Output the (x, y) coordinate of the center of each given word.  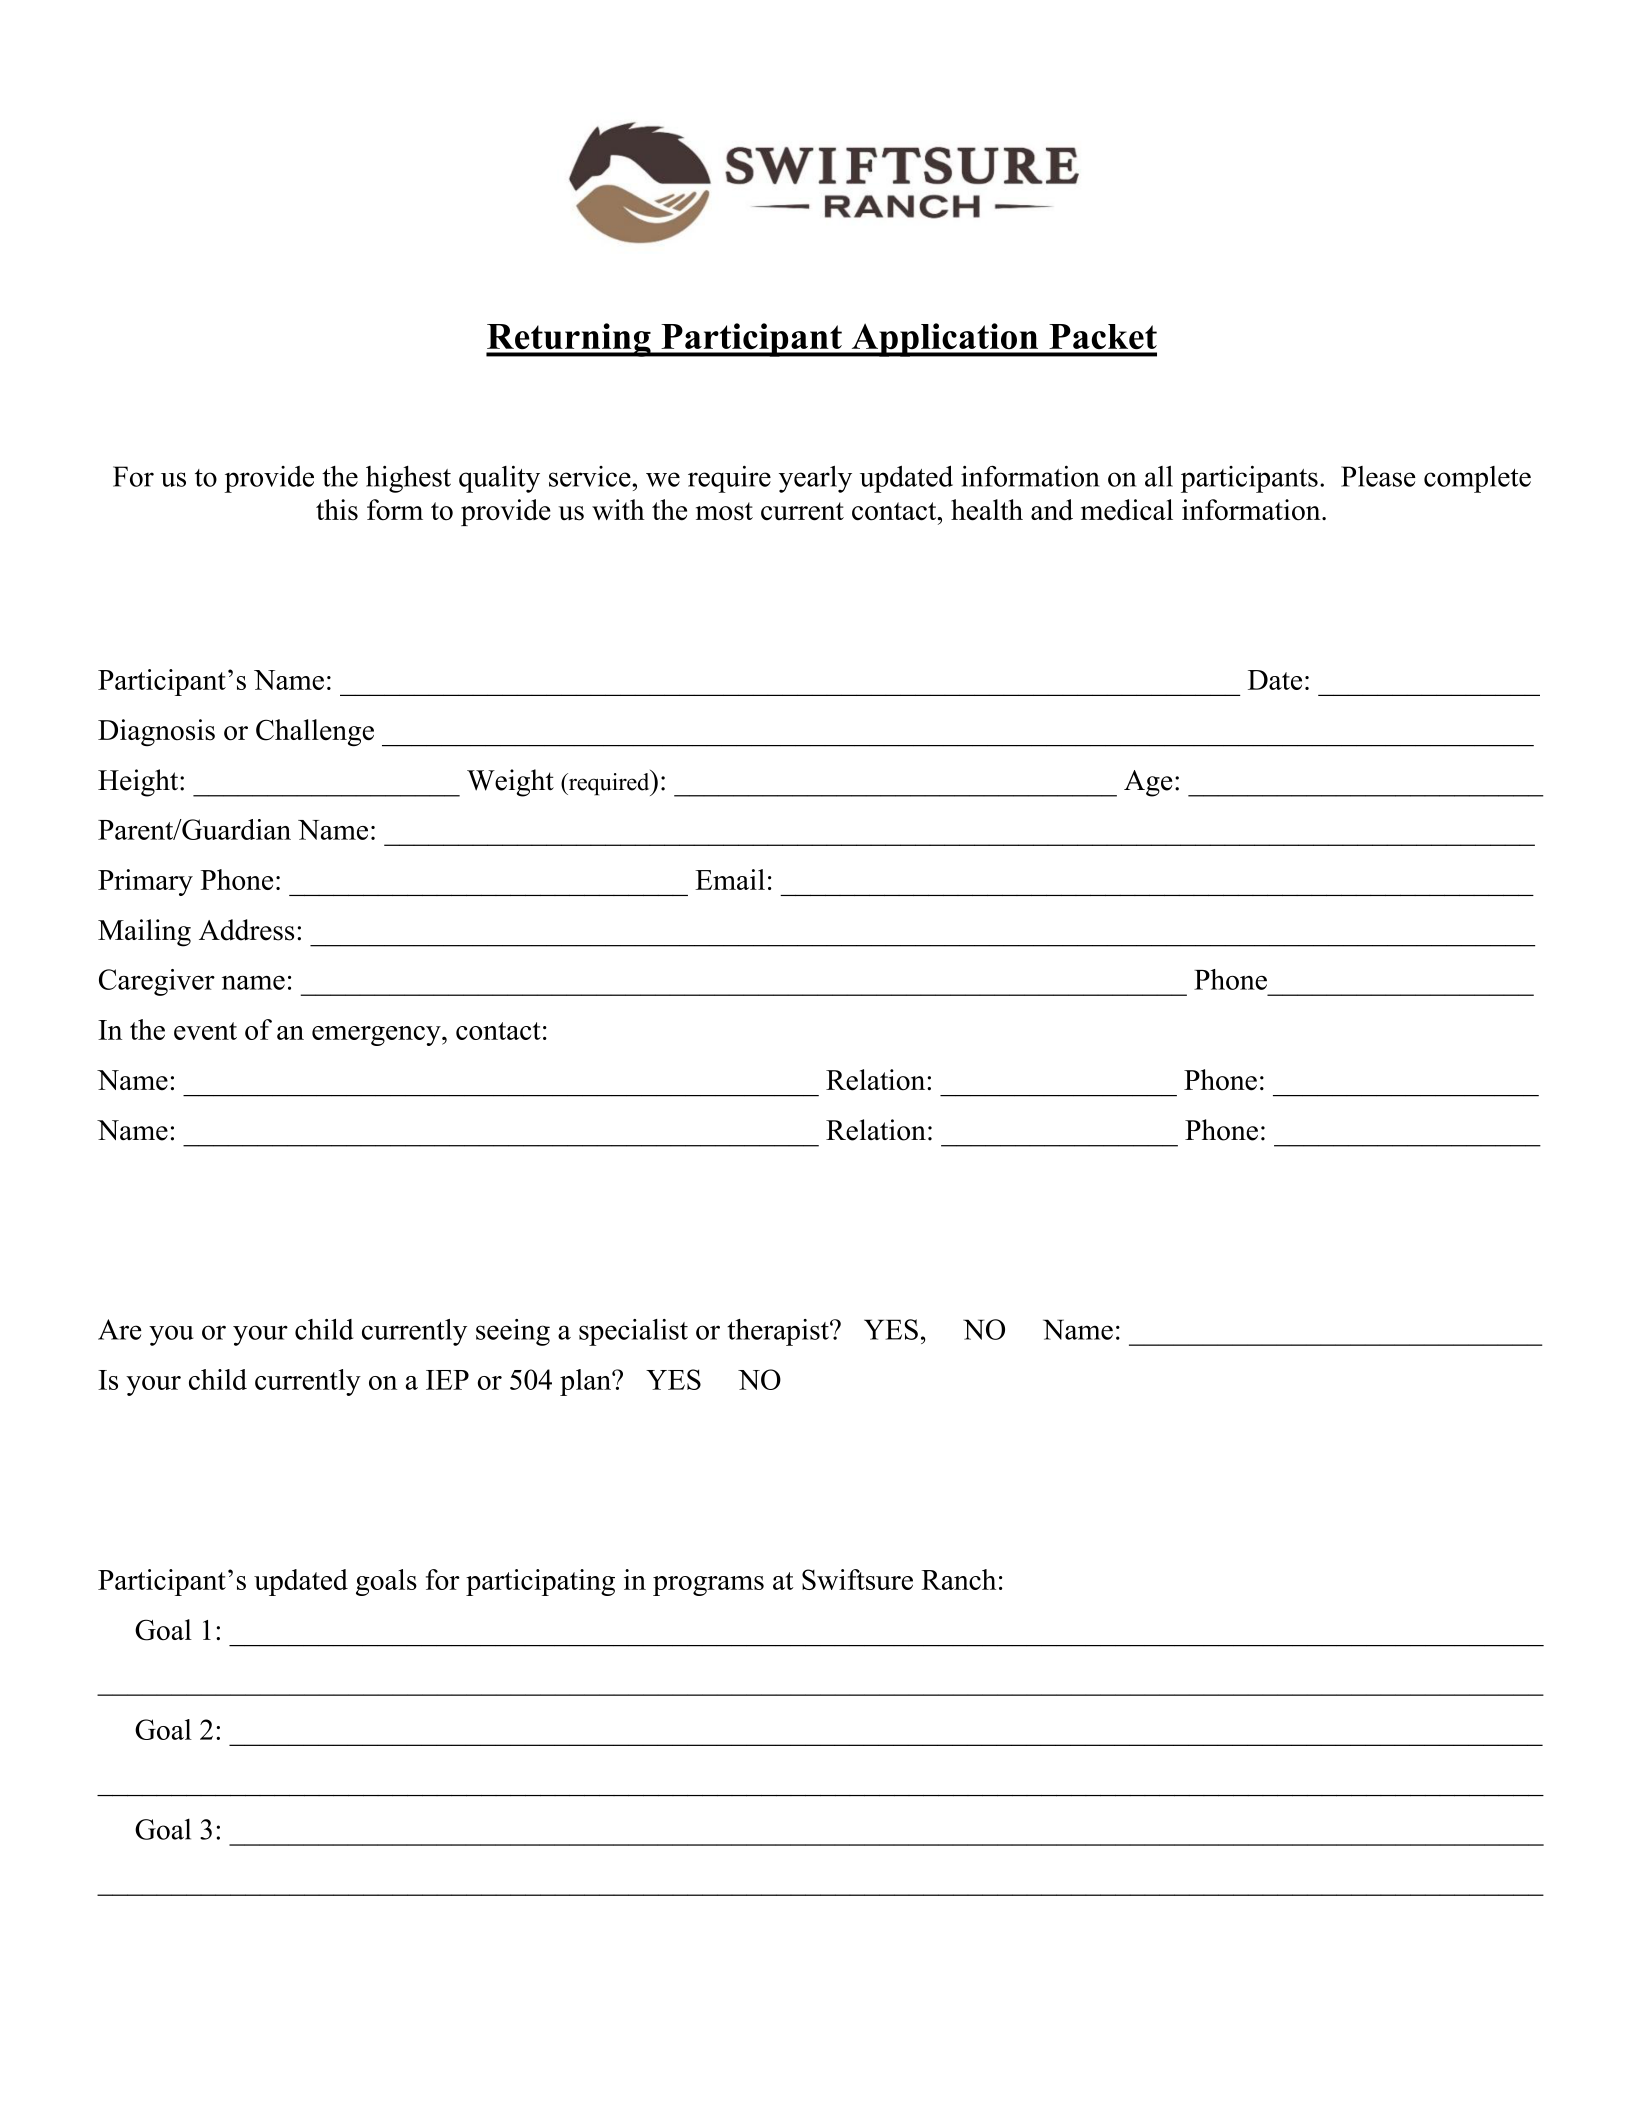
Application (945, 340)
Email (730, 879)
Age (1148, 783)
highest (408, 479)
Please (1378, 476)
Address (246, 930)
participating (540, 1582)
